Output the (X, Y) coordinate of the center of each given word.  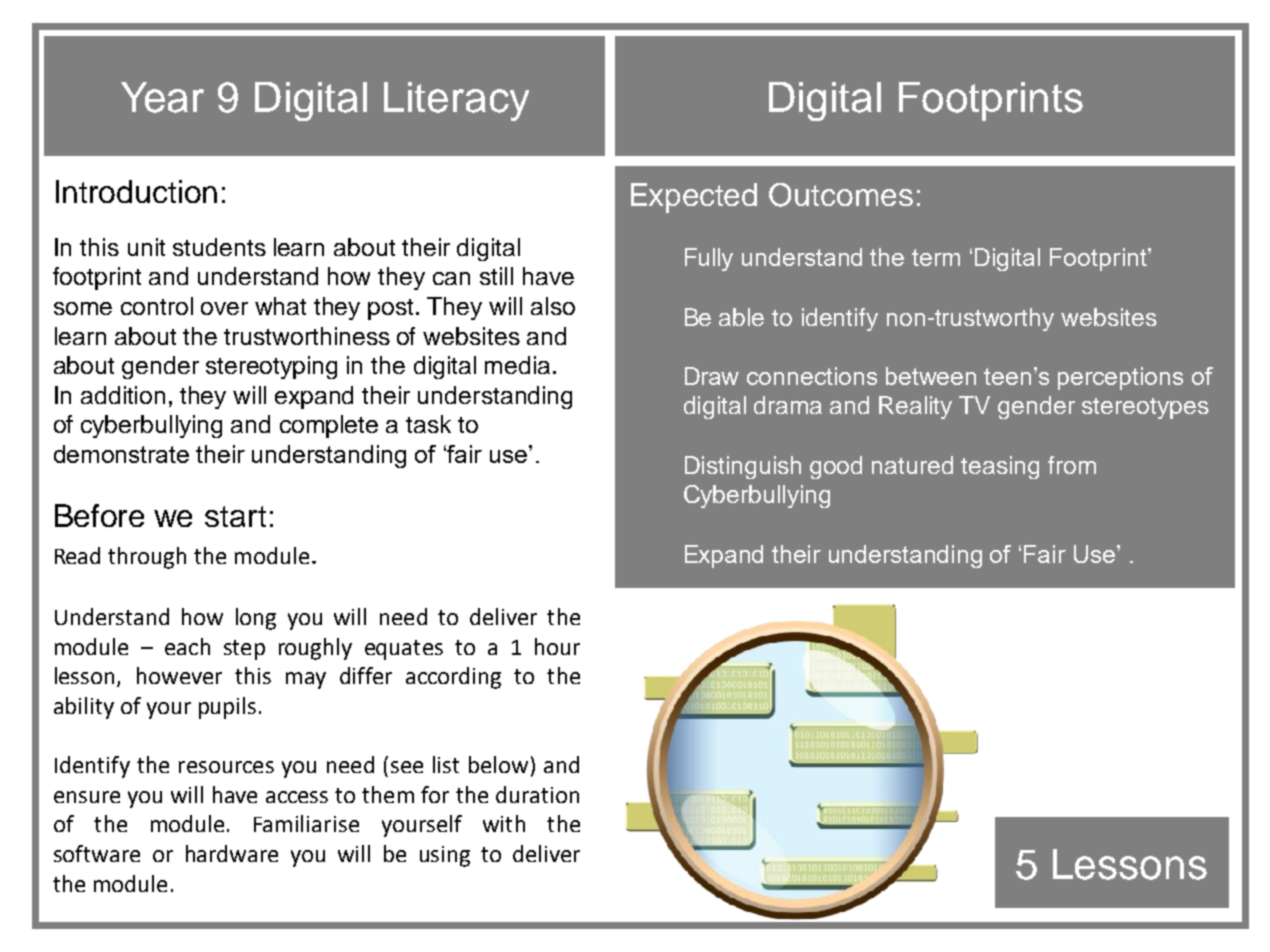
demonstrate (121, 454)
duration (537, 794)
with (504, 823)
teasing (1000, 467)
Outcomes (841, 195)
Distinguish (743, 467)
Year (162, 97)
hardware (232, 853)
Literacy (456, 101)
